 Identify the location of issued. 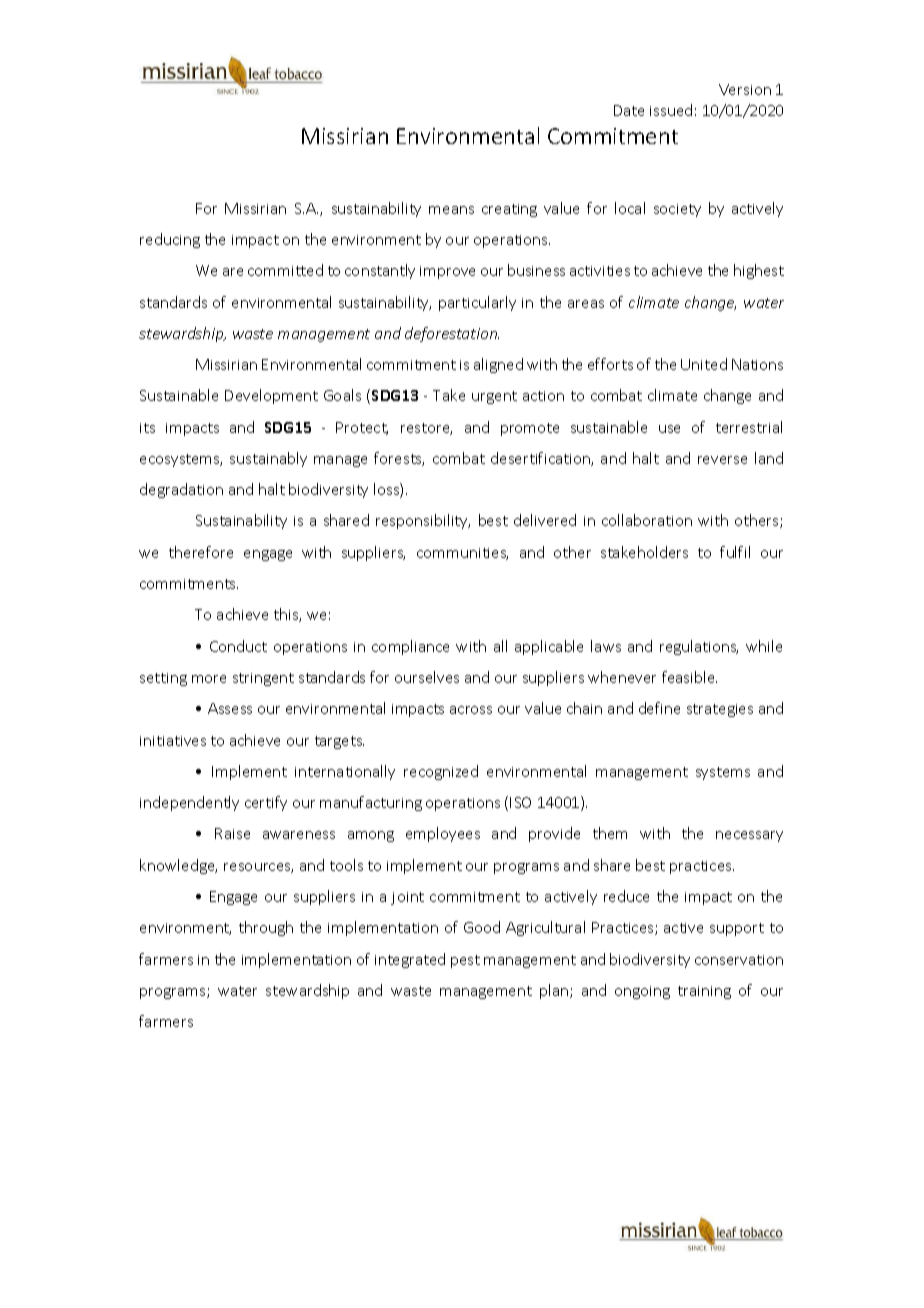
(671, 110).
